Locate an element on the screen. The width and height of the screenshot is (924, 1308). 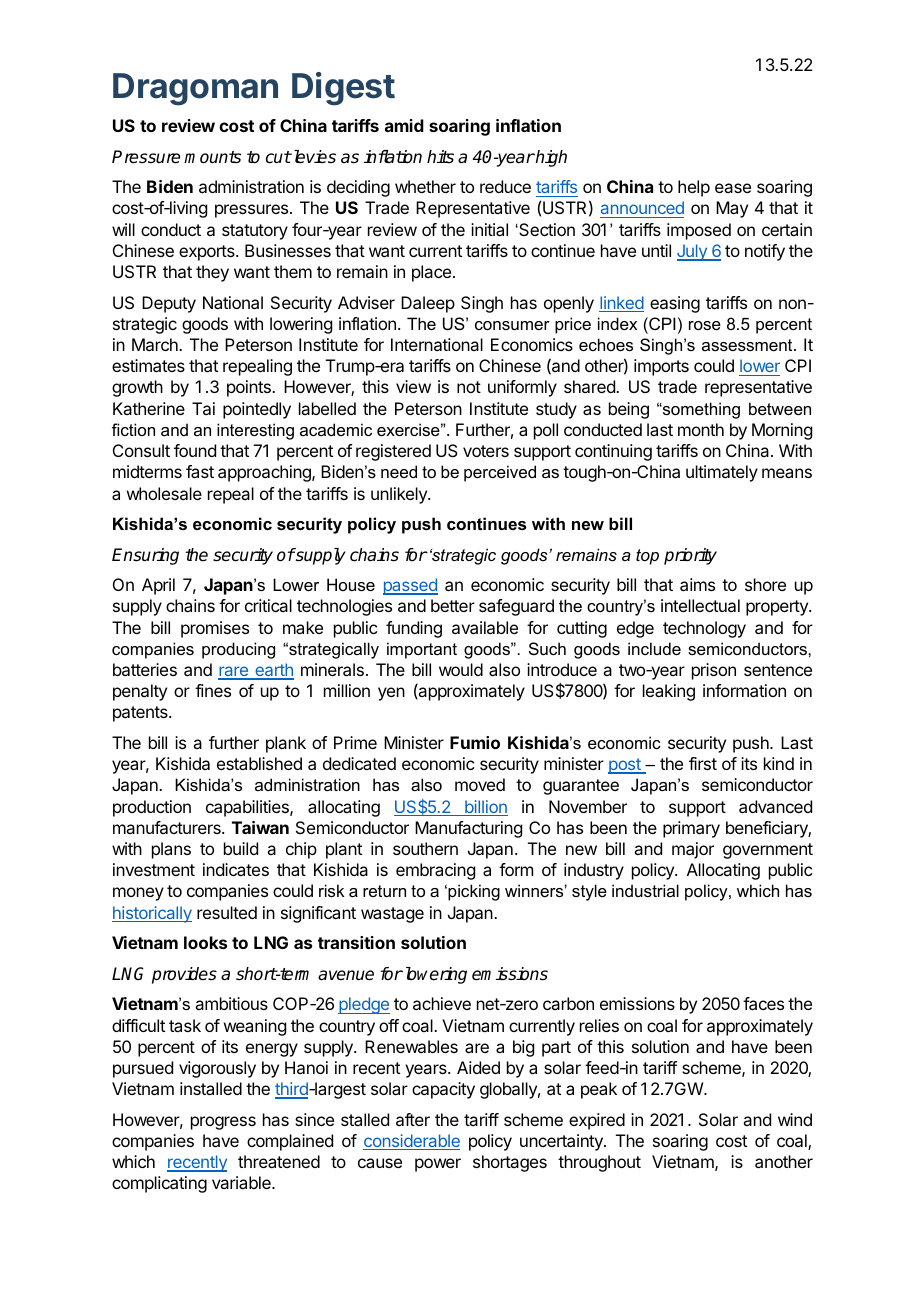
mounts is located at coordinates (212, 157).
